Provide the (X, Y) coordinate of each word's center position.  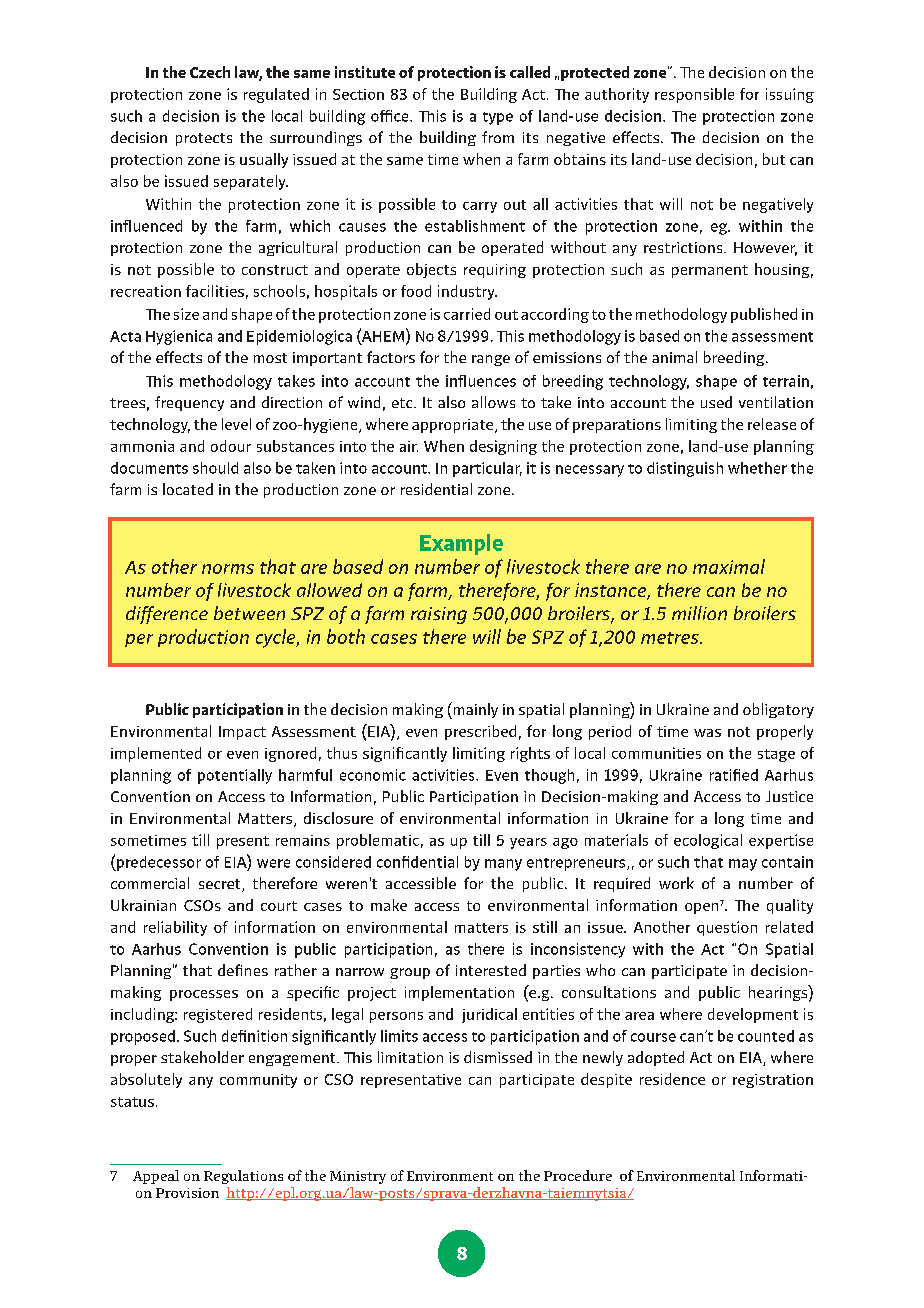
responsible (694, 95)
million (699, 613)
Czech (210, 72)
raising (439, 615)
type (498, 118)
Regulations (243, 1177)
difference (167, 615)
